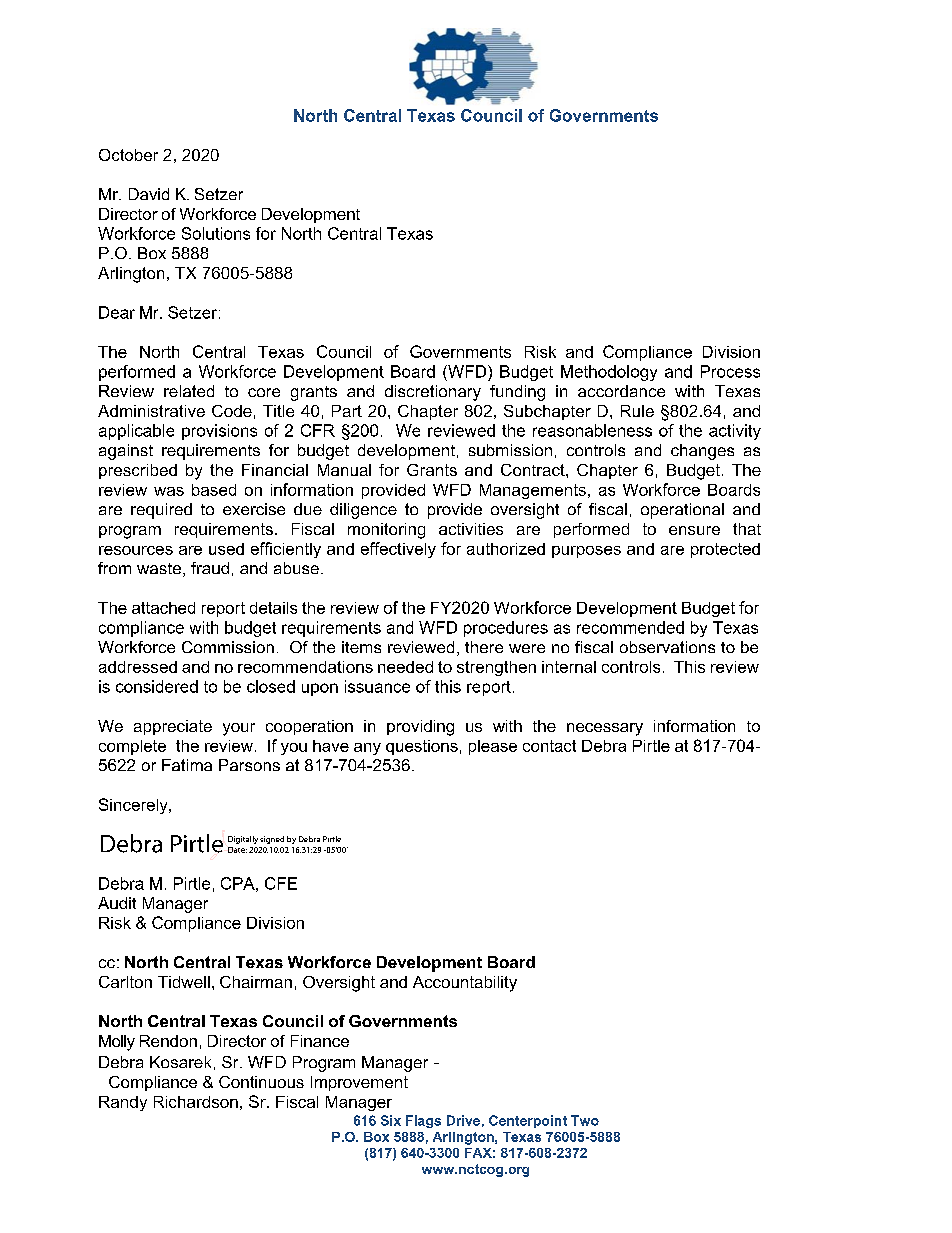 This page has height=1233, width=952. I want to click on David, so click(149, 194).
